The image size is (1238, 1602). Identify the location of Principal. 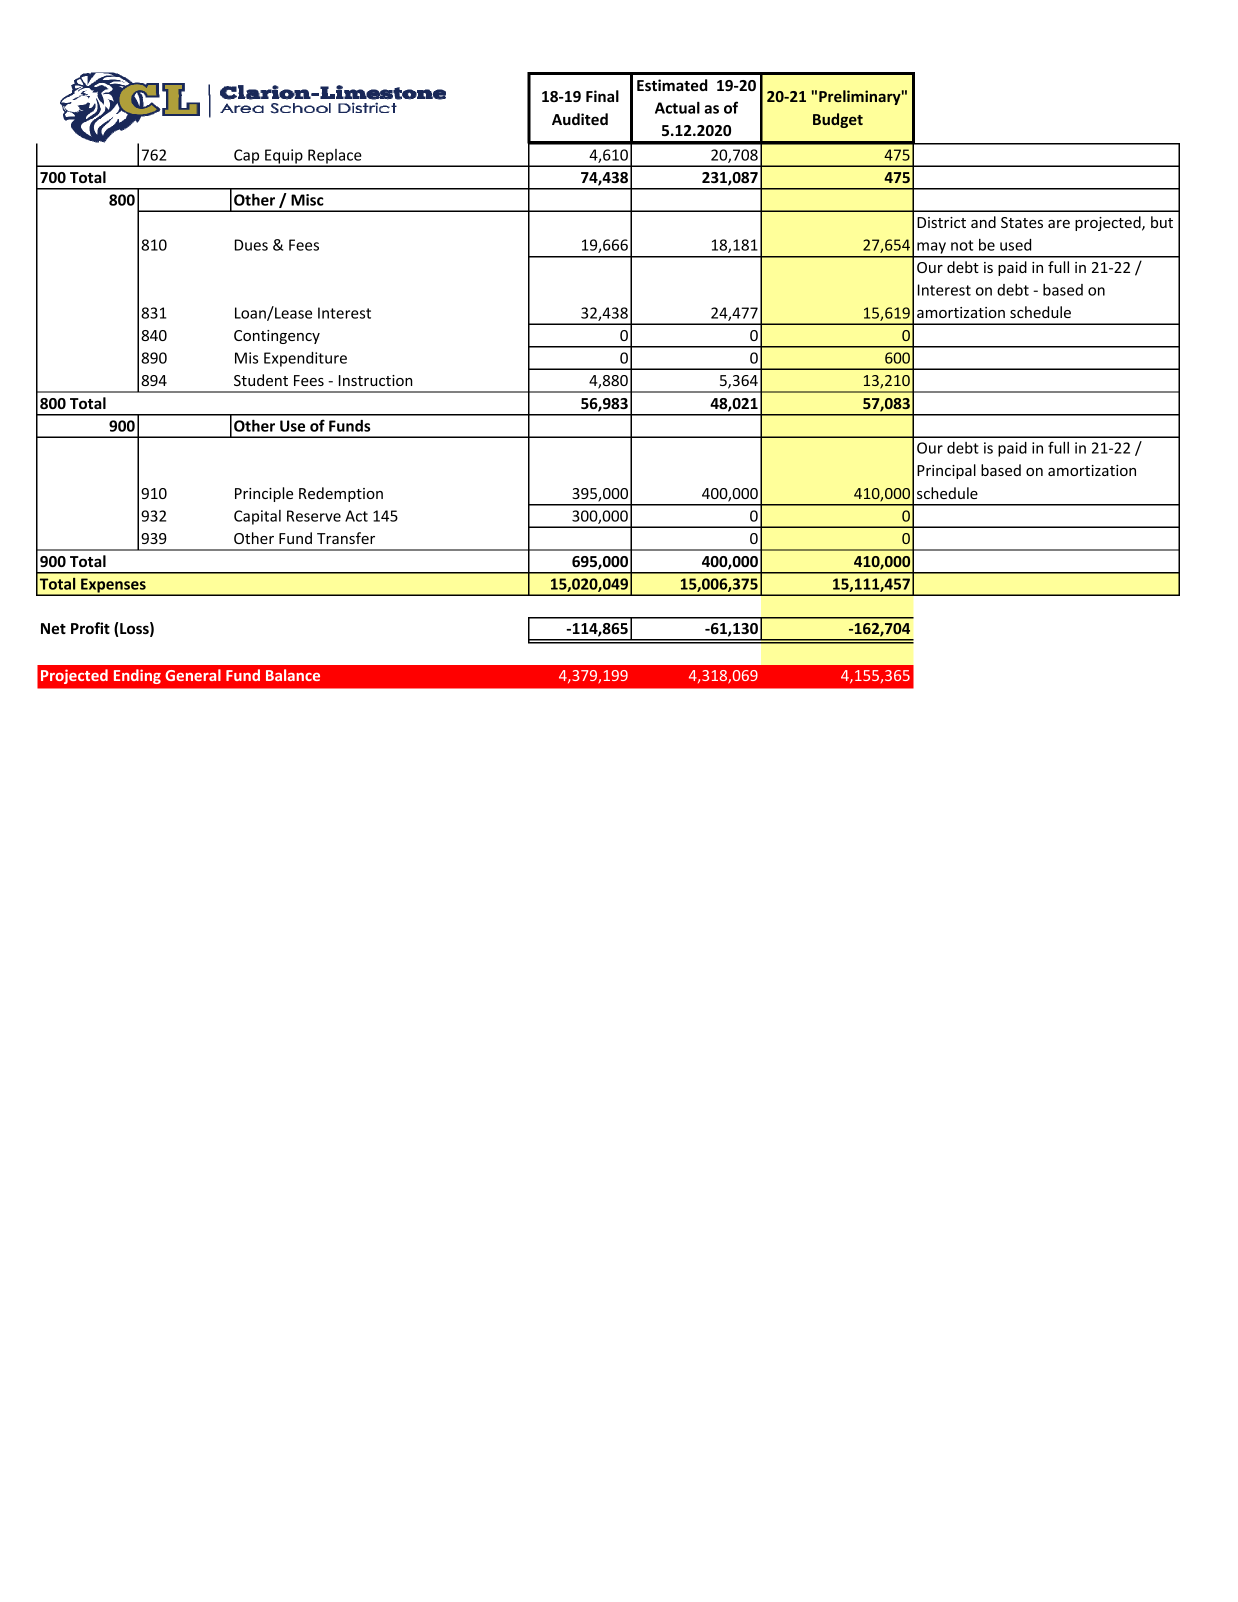
(946, 471).
